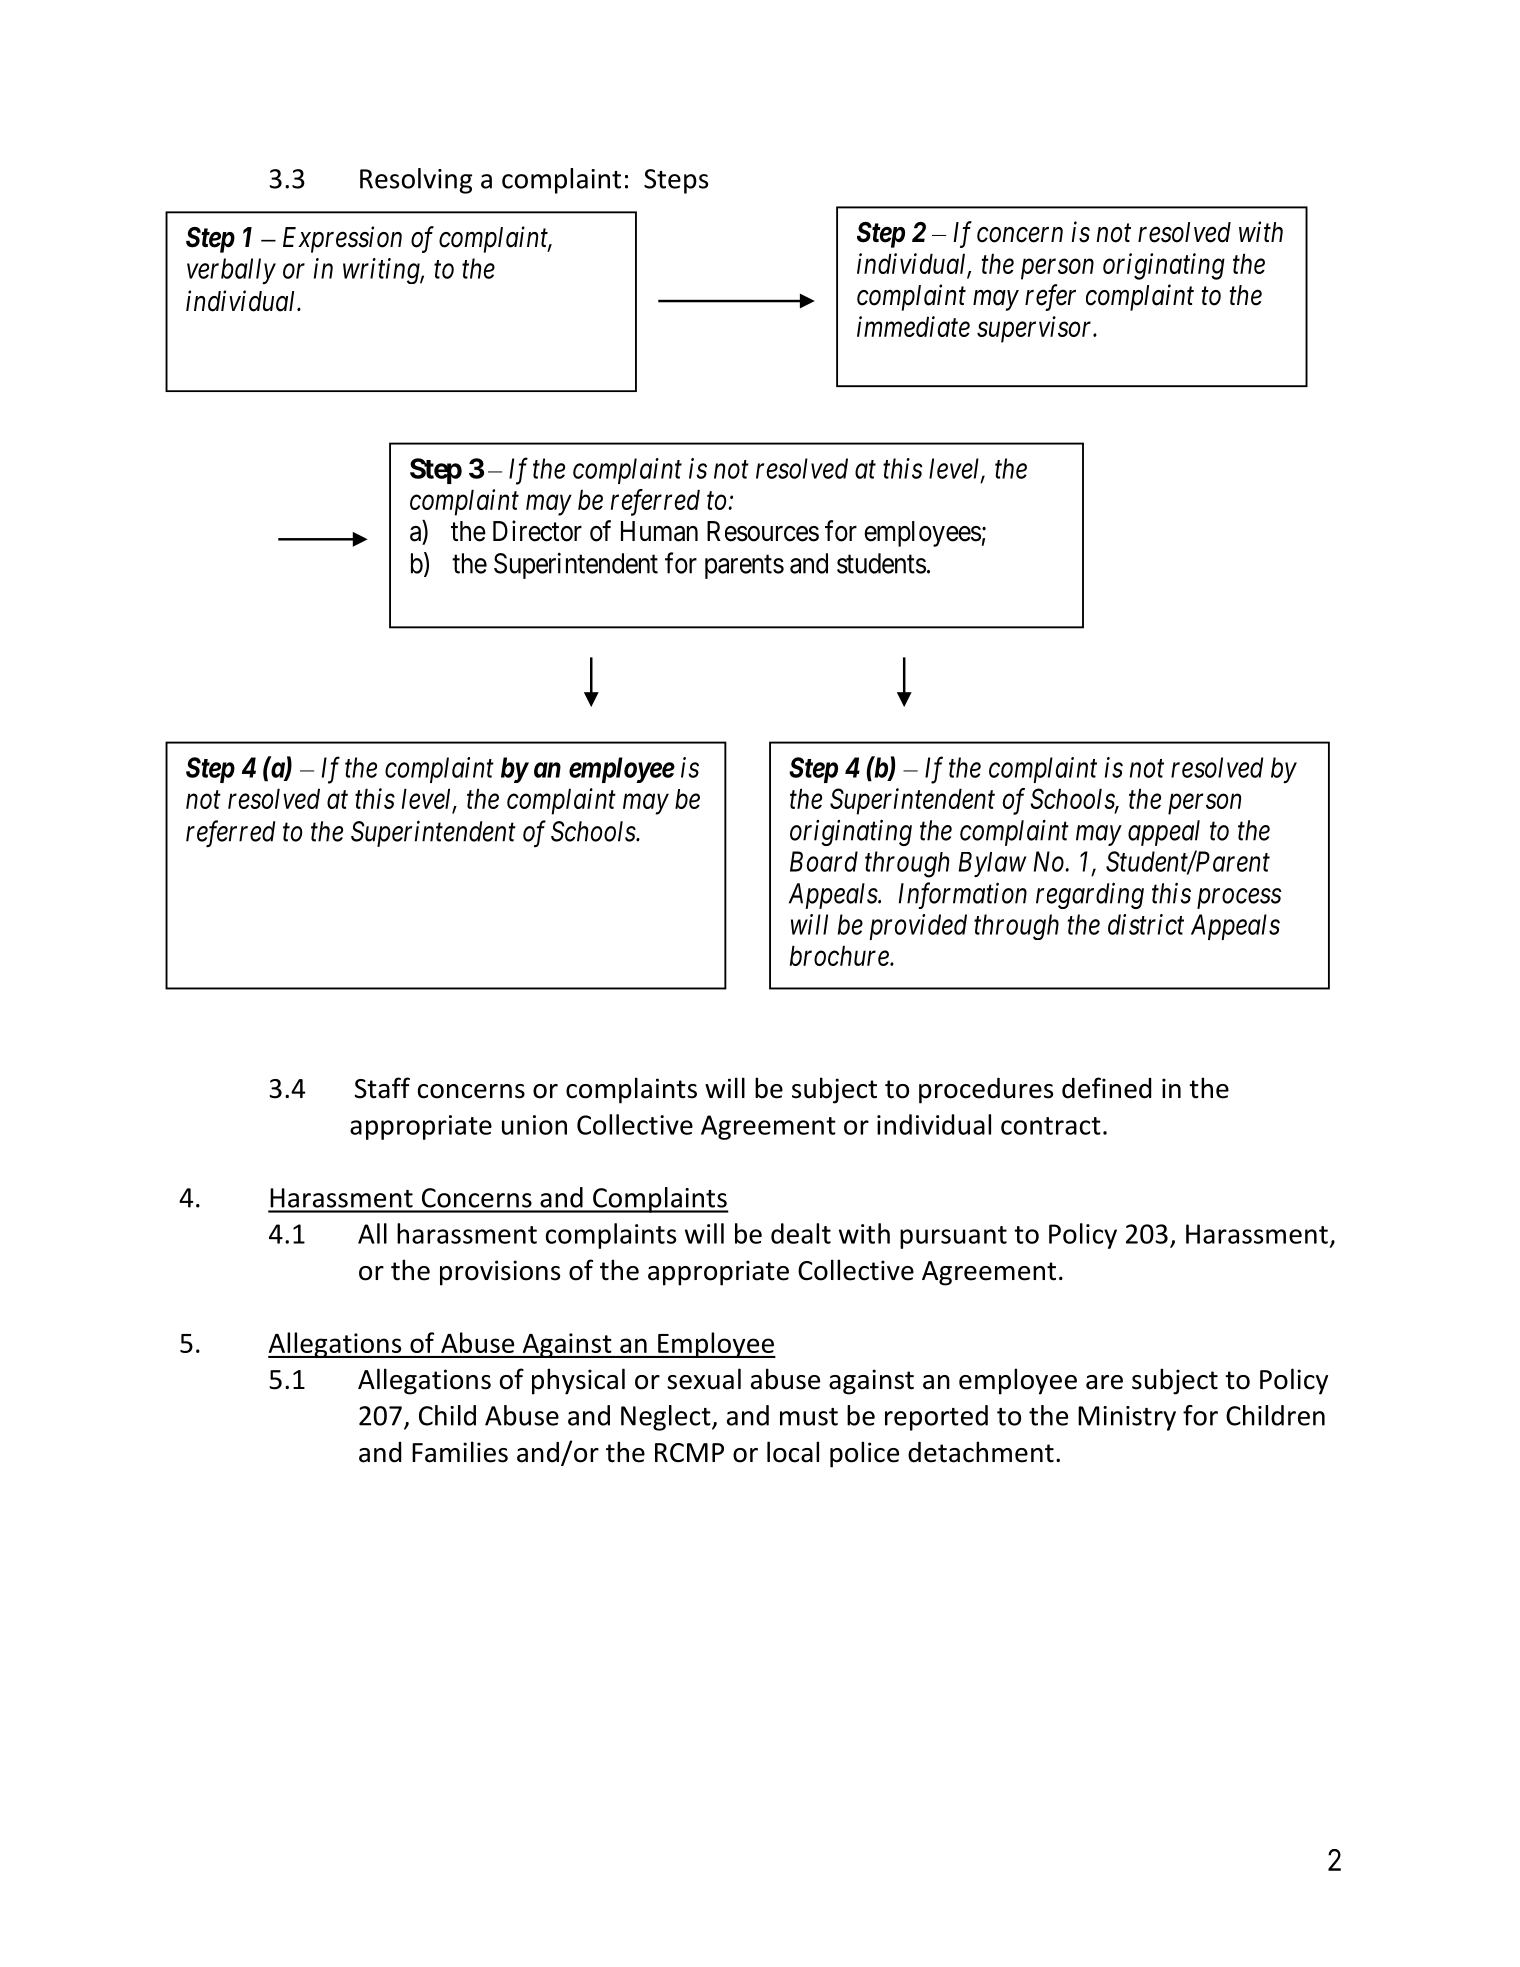 The image size is (1520, 1967). I want to click on supervisor, so click(1036, 329).
